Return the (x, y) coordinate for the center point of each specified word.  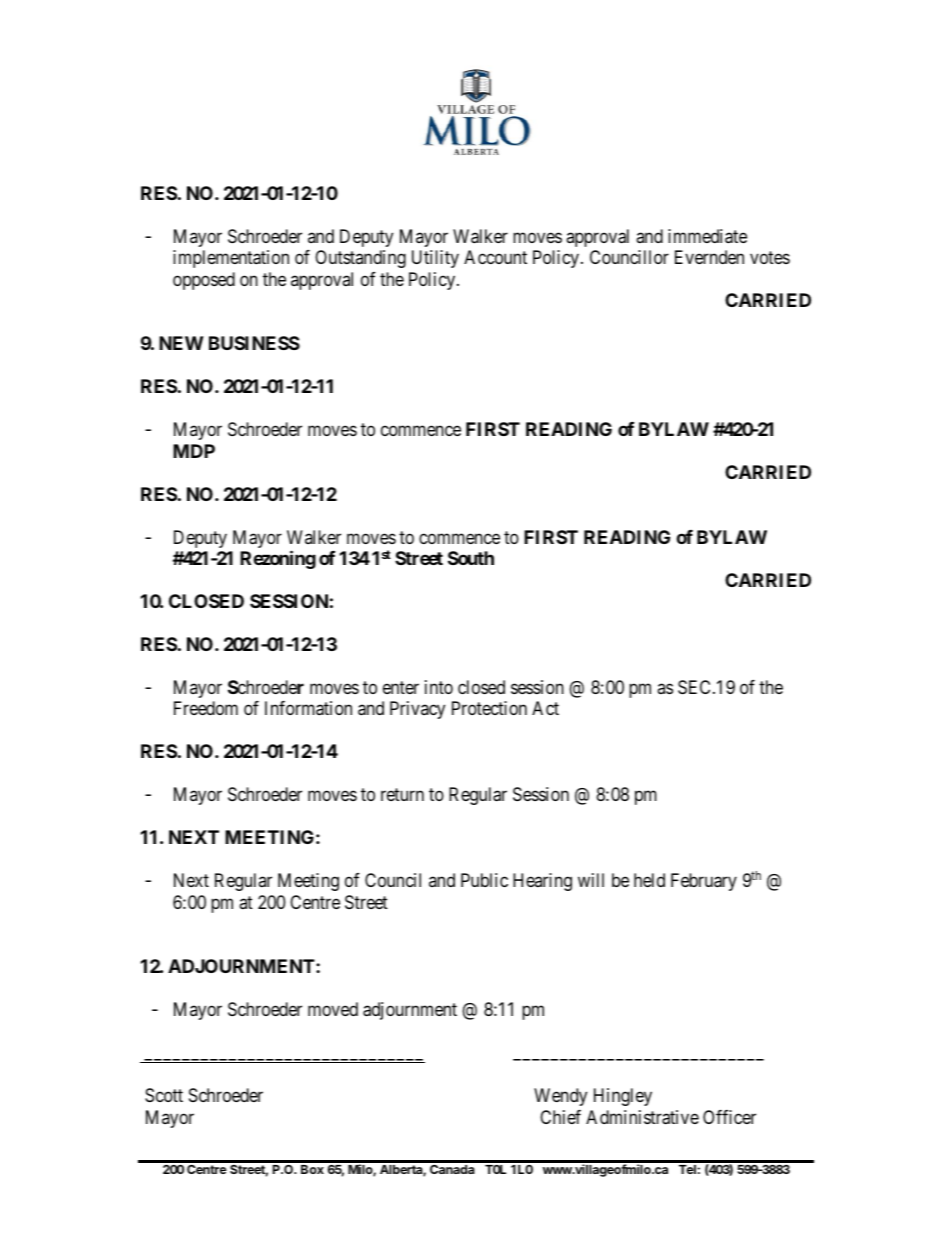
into (439, 687)
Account (495, 257)
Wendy (560, 1097)
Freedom (206, 708)
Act (545, 708)
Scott (164, 1095)
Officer (729, 1117)
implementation (231, 259)
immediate (707, 236)
